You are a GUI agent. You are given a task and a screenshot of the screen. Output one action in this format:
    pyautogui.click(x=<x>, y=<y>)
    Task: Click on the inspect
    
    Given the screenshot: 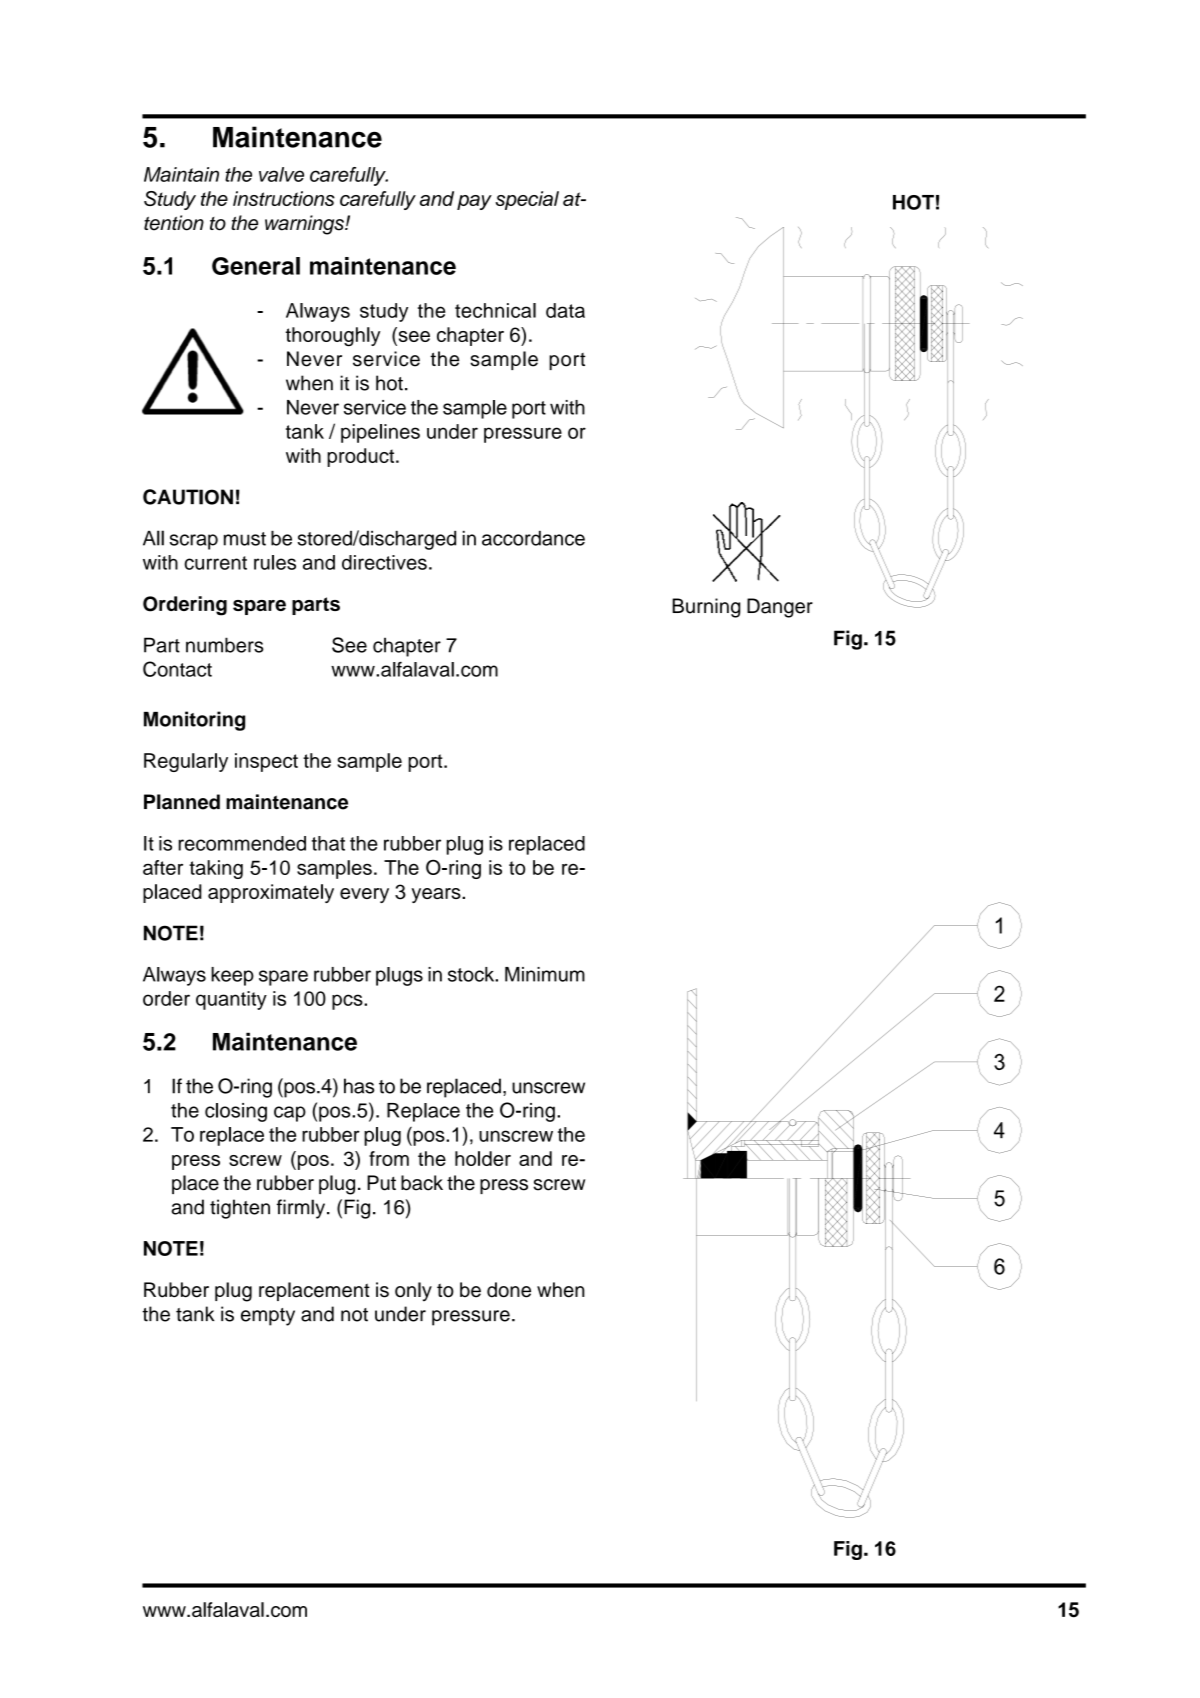 What is the action you would take?
    pyautogui.click(x=266, y=762)
